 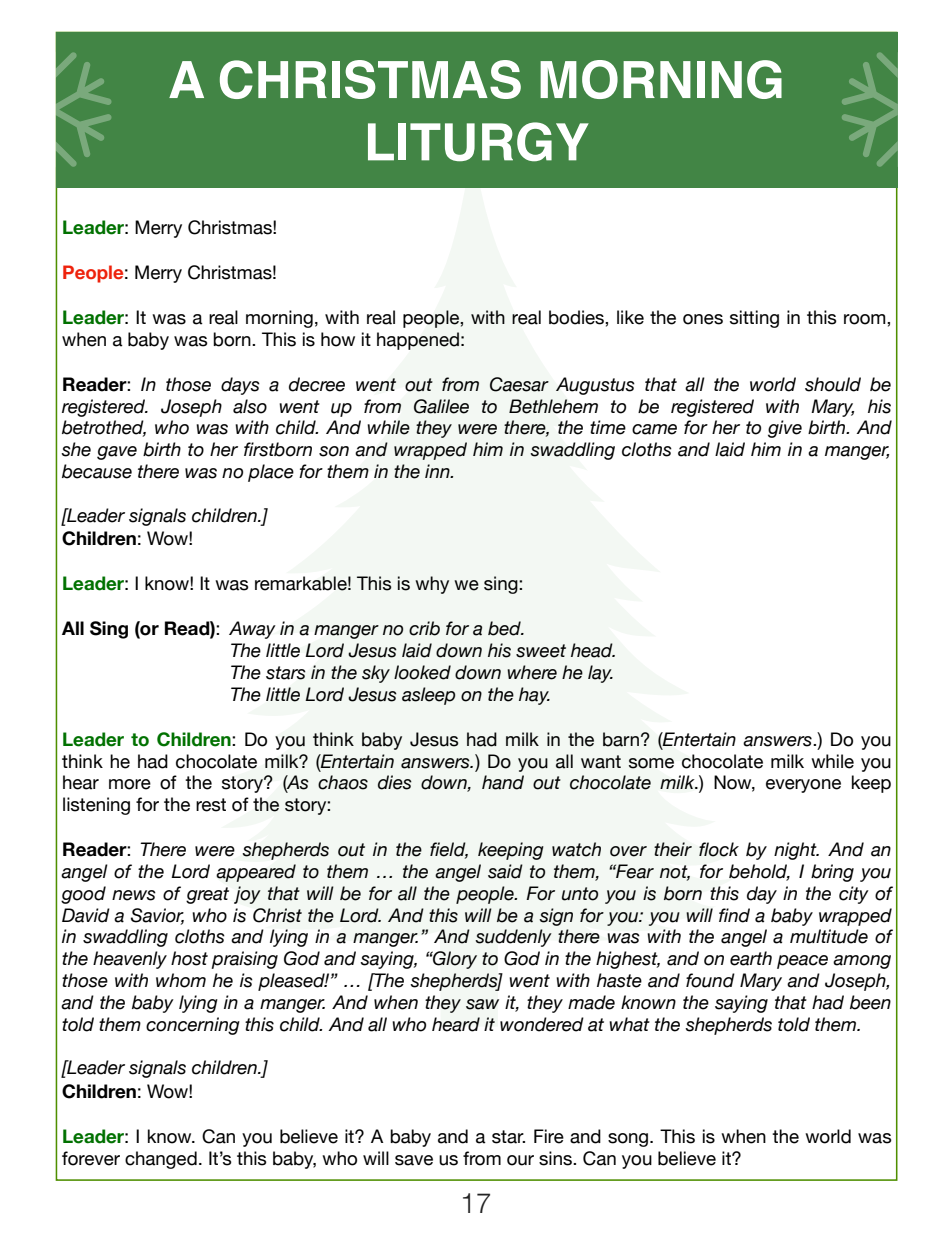 I want to click on rest, so click(x=211, y=805).
